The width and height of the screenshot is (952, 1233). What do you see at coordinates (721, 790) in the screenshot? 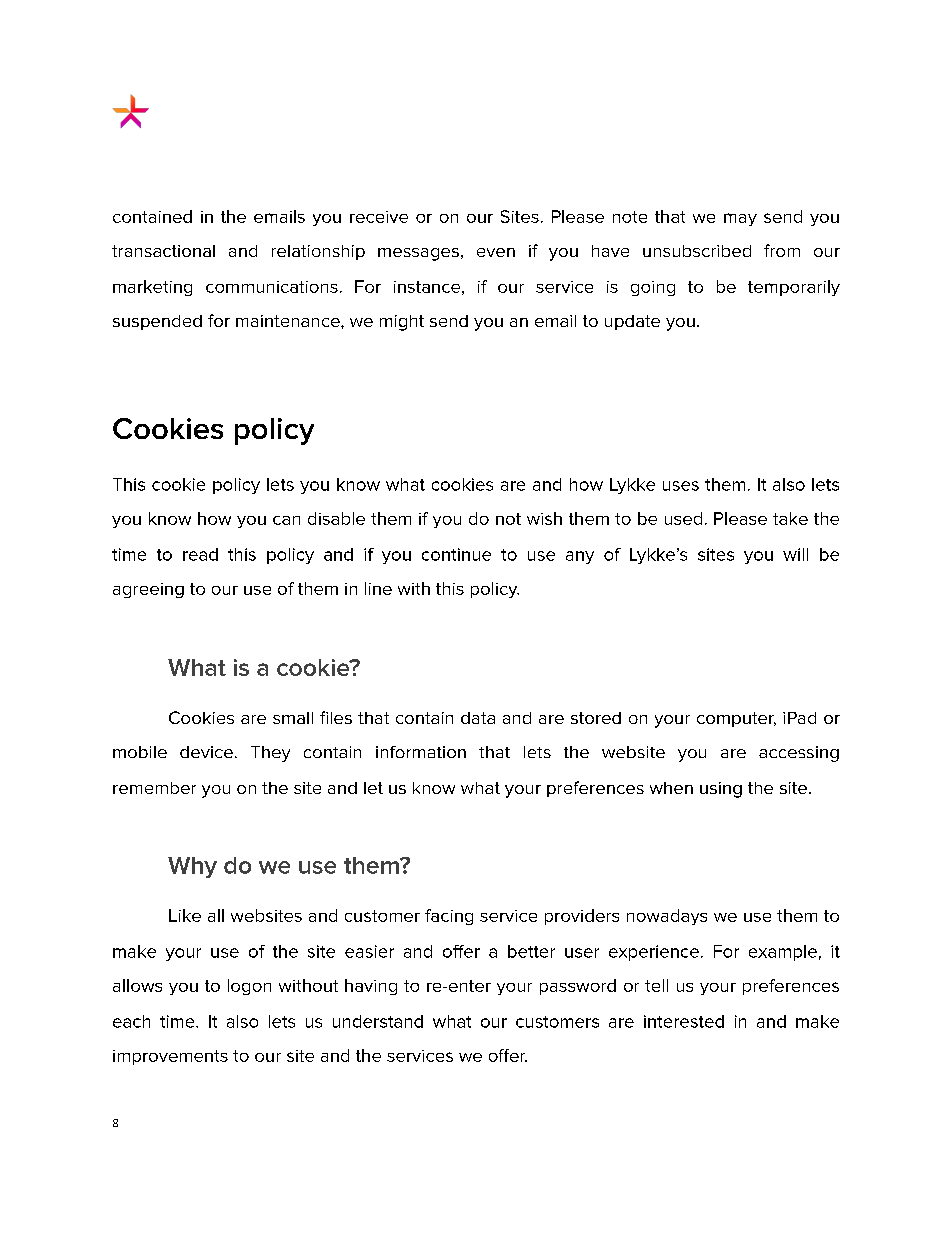
I see `using` at bounding box center [721, 790].
